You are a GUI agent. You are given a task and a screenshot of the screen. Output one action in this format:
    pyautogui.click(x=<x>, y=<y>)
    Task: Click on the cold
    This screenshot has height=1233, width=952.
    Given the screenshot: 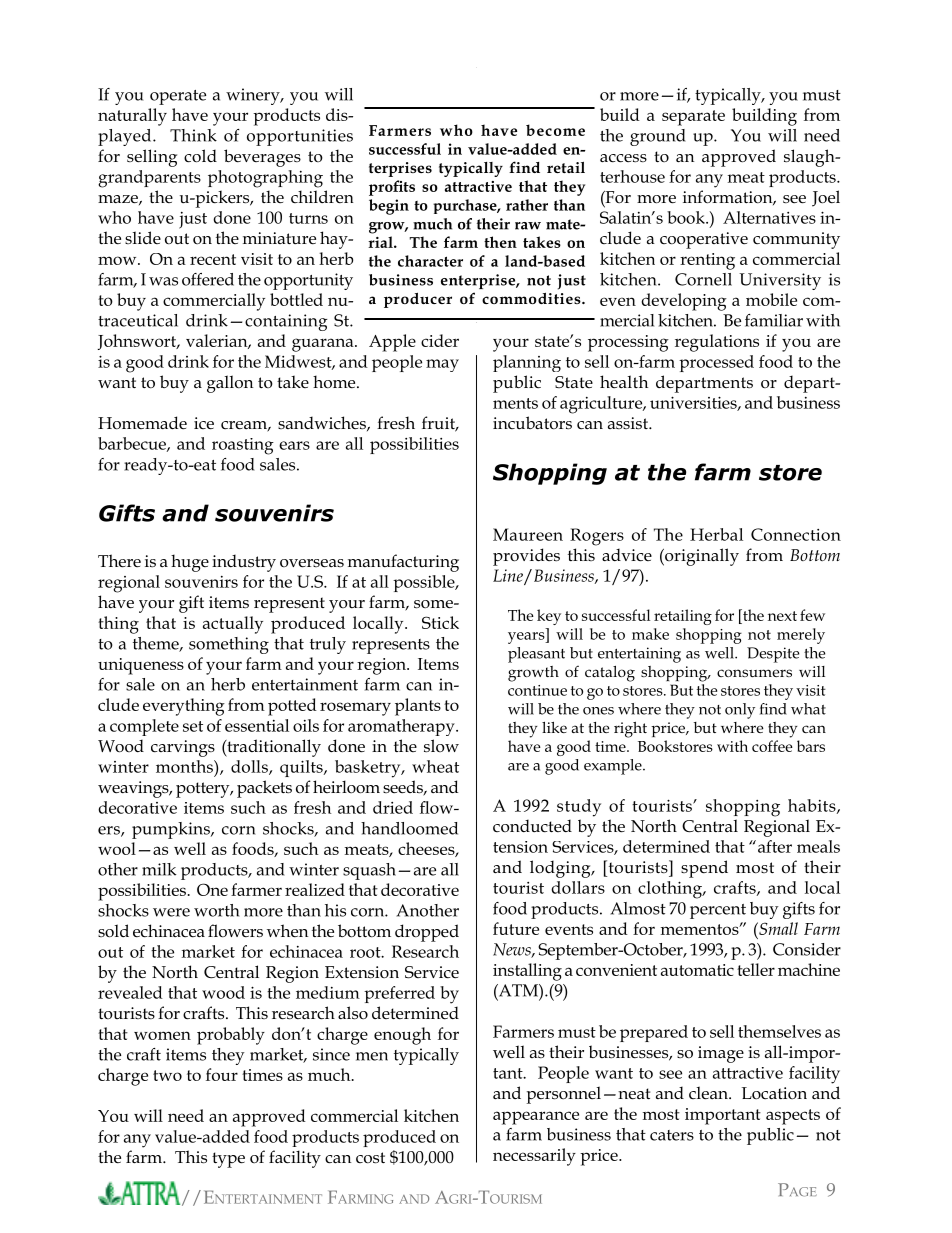 What is the action you would take?
    pyautogui.click(x=200, y=156)
